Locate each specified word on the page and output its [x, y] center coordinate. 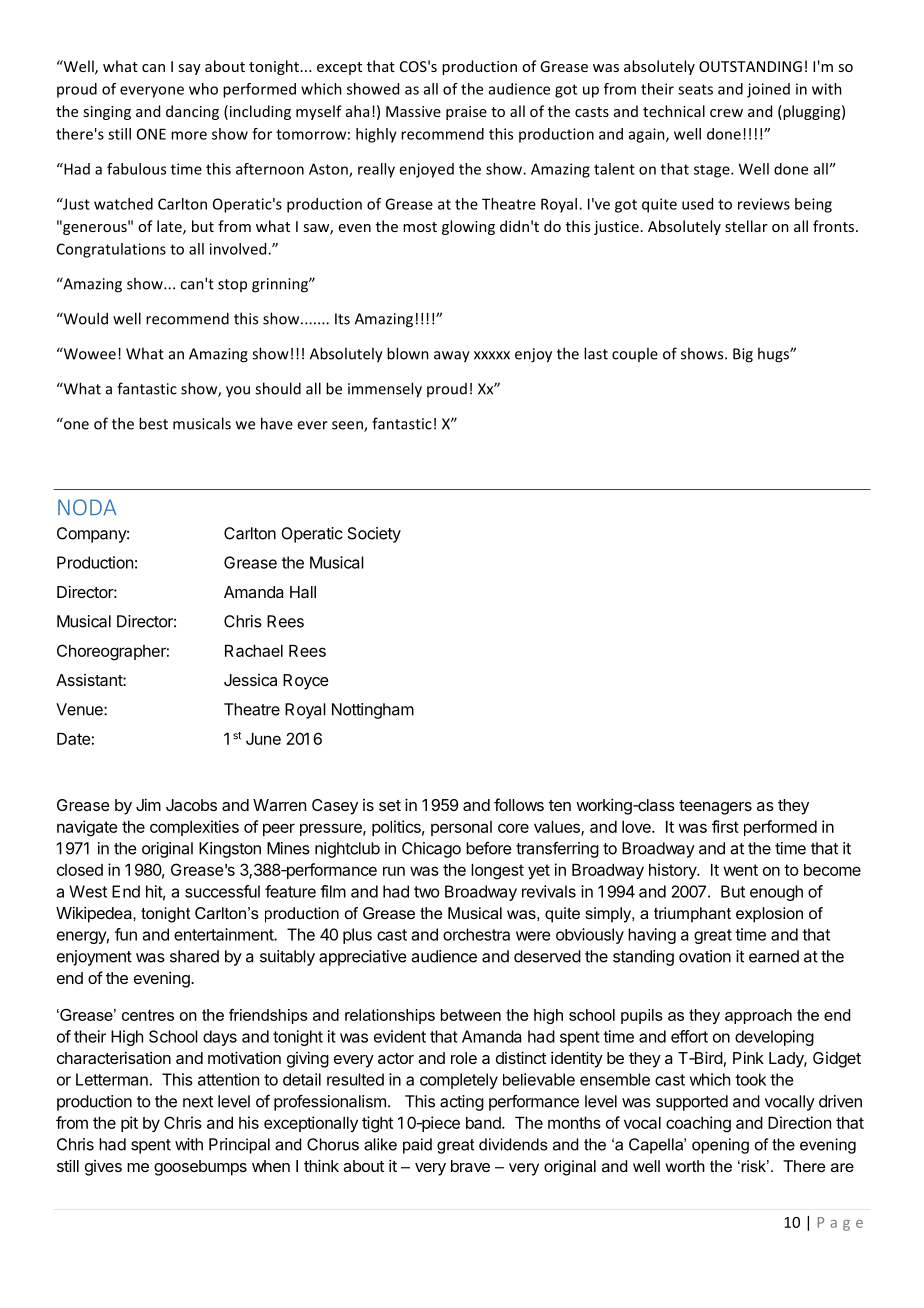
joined [768, 90]
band [484, 1123]
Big [743, 355]
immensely [385, 390]
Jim [148, 804]
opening [720, 1146]
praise [466, 113]
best [153, 423]
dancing [192, 112]
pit [129, 1124]
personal [461, 828]
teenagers [715, 807]
